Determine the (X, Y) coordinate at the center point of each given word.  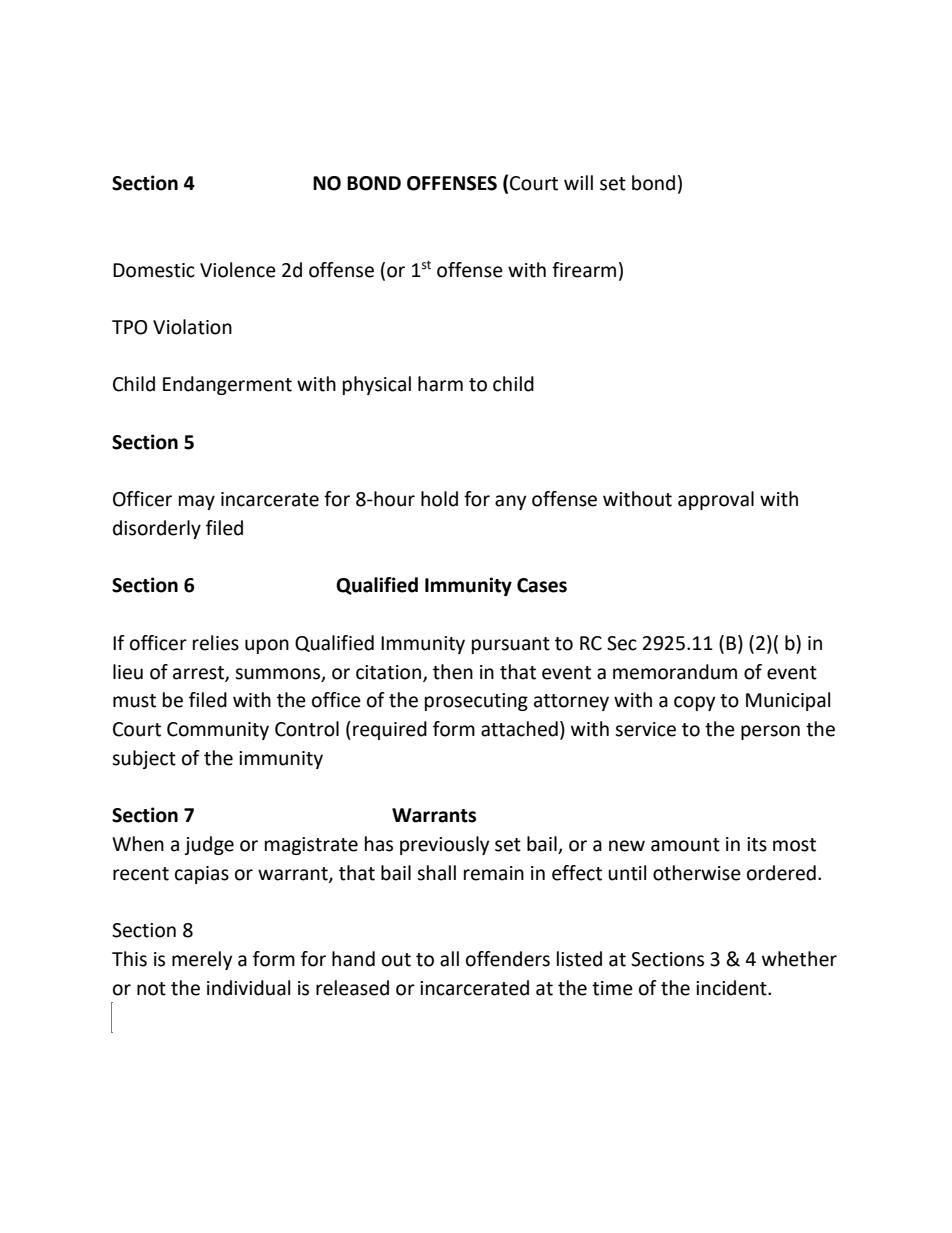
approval (716, 500)
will (578, 182)
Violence (238, 270)
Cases (542, 585)
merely (202, 960)
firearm (584, 270)
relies (216, 643)
